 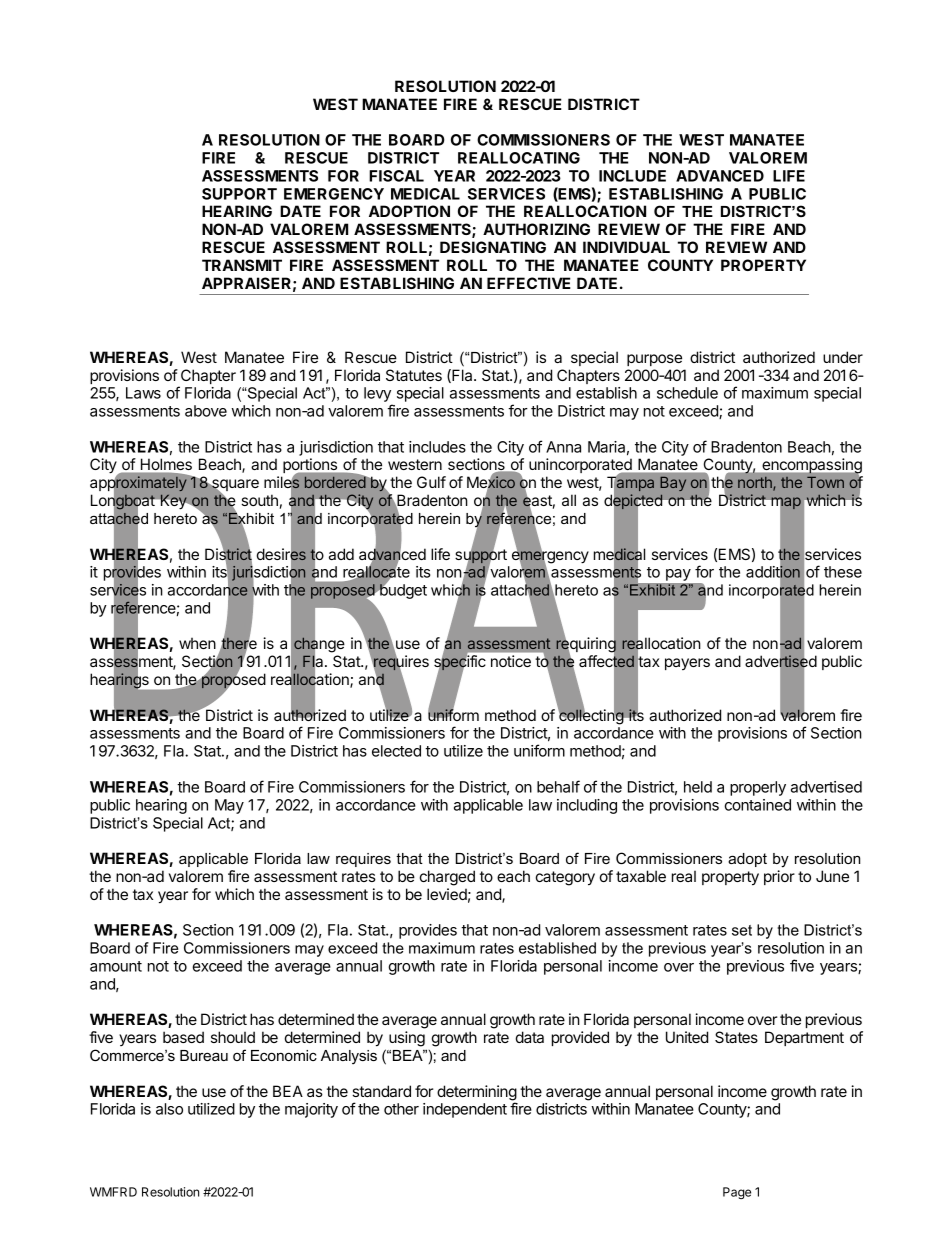 What do you see at coordinates (465, 1110) in the page?
I see `independent` at bounding box center [465, 1110].
